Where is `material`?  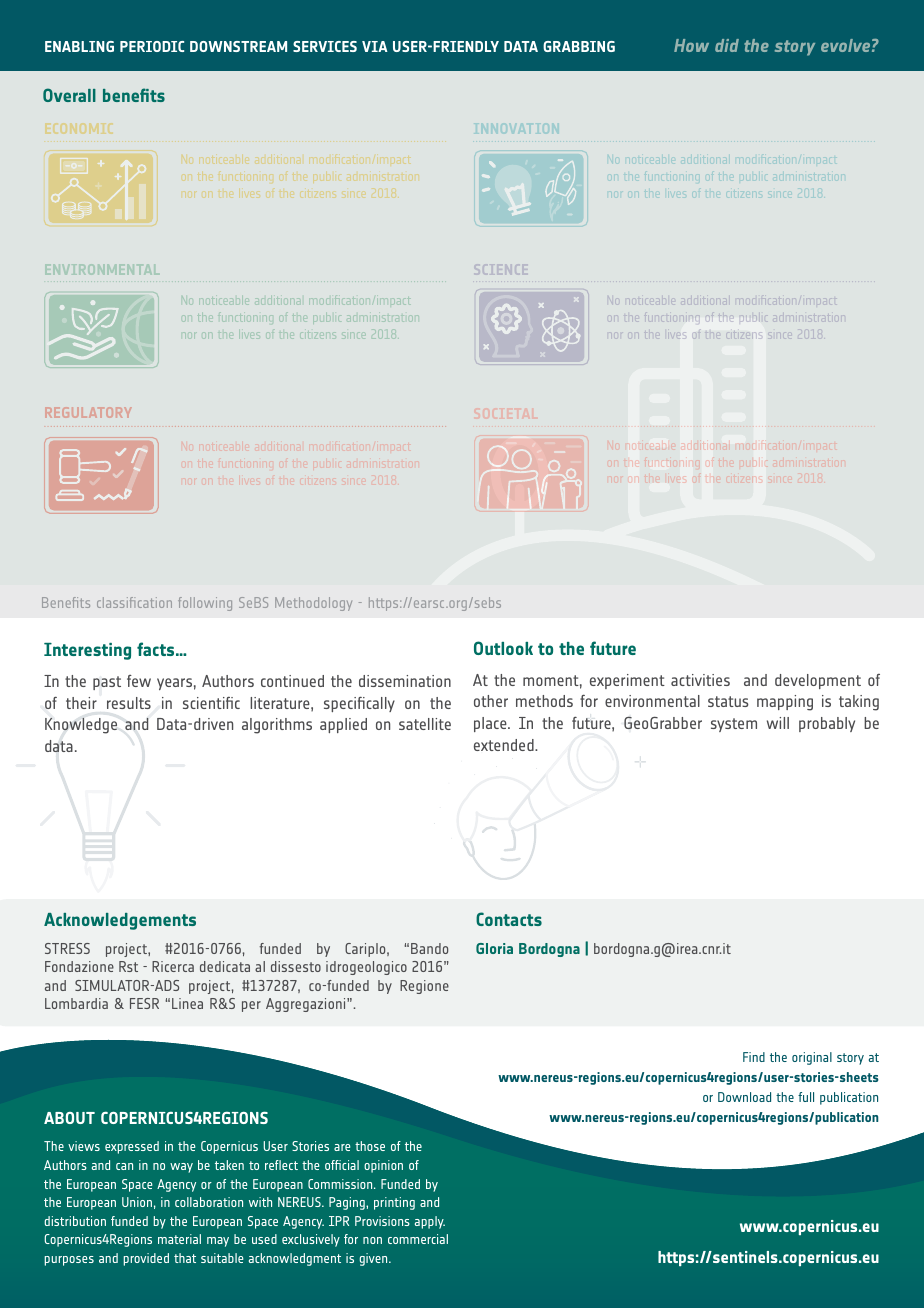 material is located at coordinates (179, 1239).
